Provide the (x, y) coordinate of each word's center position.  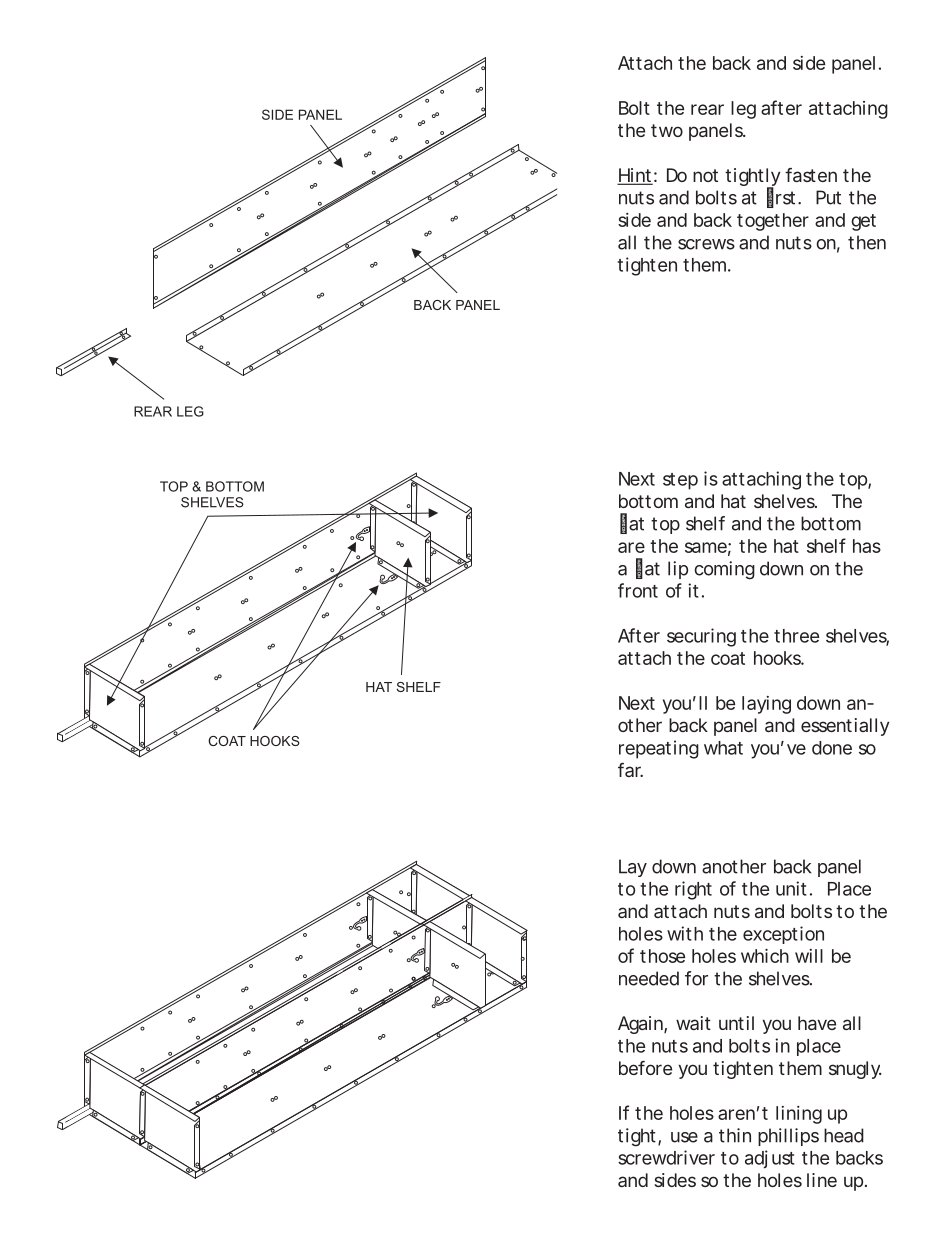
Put (828, 197)
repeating (659, 749)
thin (735, 1135)
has (867, 546)
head (844, 1135)
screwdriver (666, 1157)
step (680, 481)
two (667, 130)
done (832, 748)
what (723, 748)
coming (724, 570)
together (773, 222)
